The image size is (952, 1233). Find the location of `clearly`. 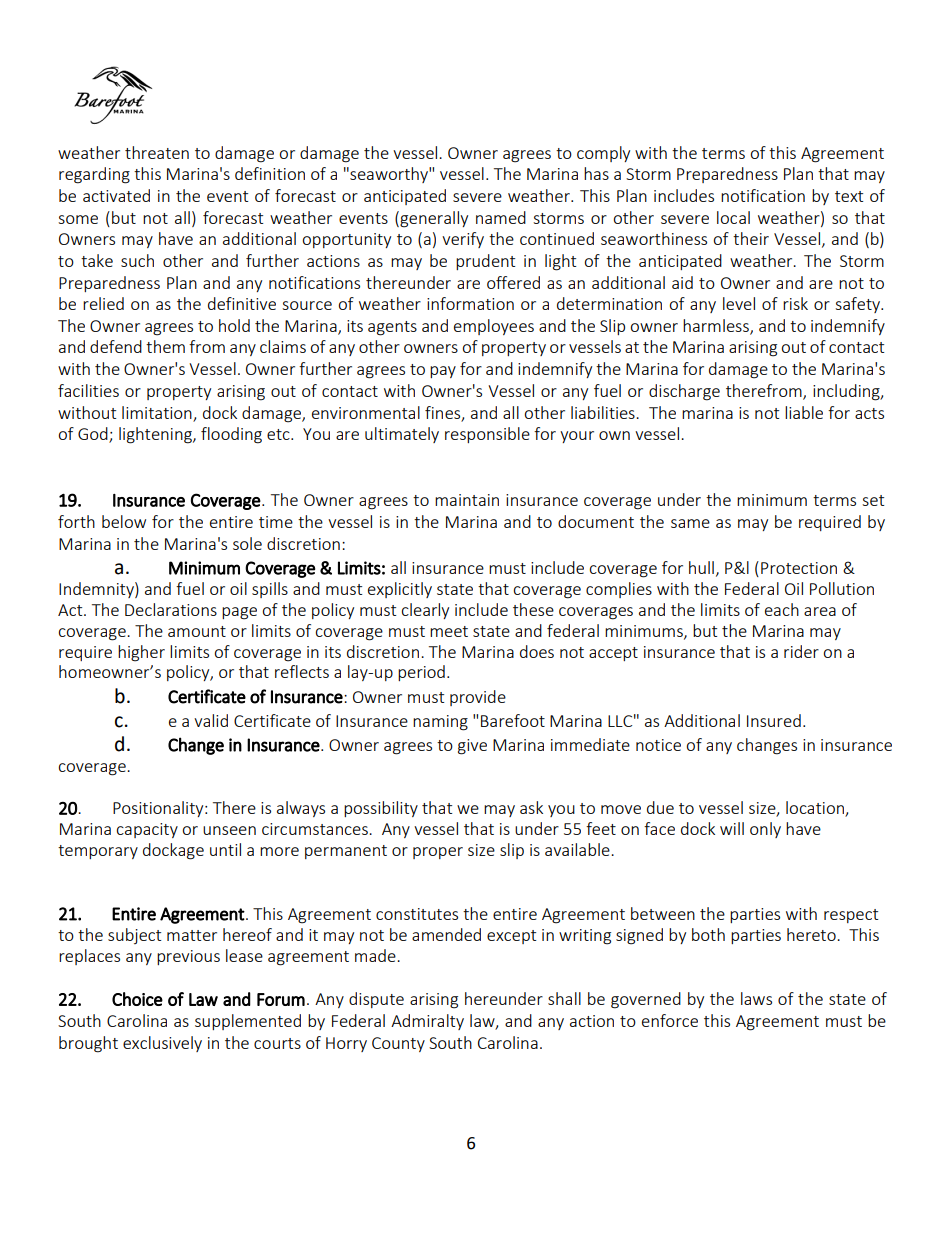

clearly is located at coordinates (425, 611).
